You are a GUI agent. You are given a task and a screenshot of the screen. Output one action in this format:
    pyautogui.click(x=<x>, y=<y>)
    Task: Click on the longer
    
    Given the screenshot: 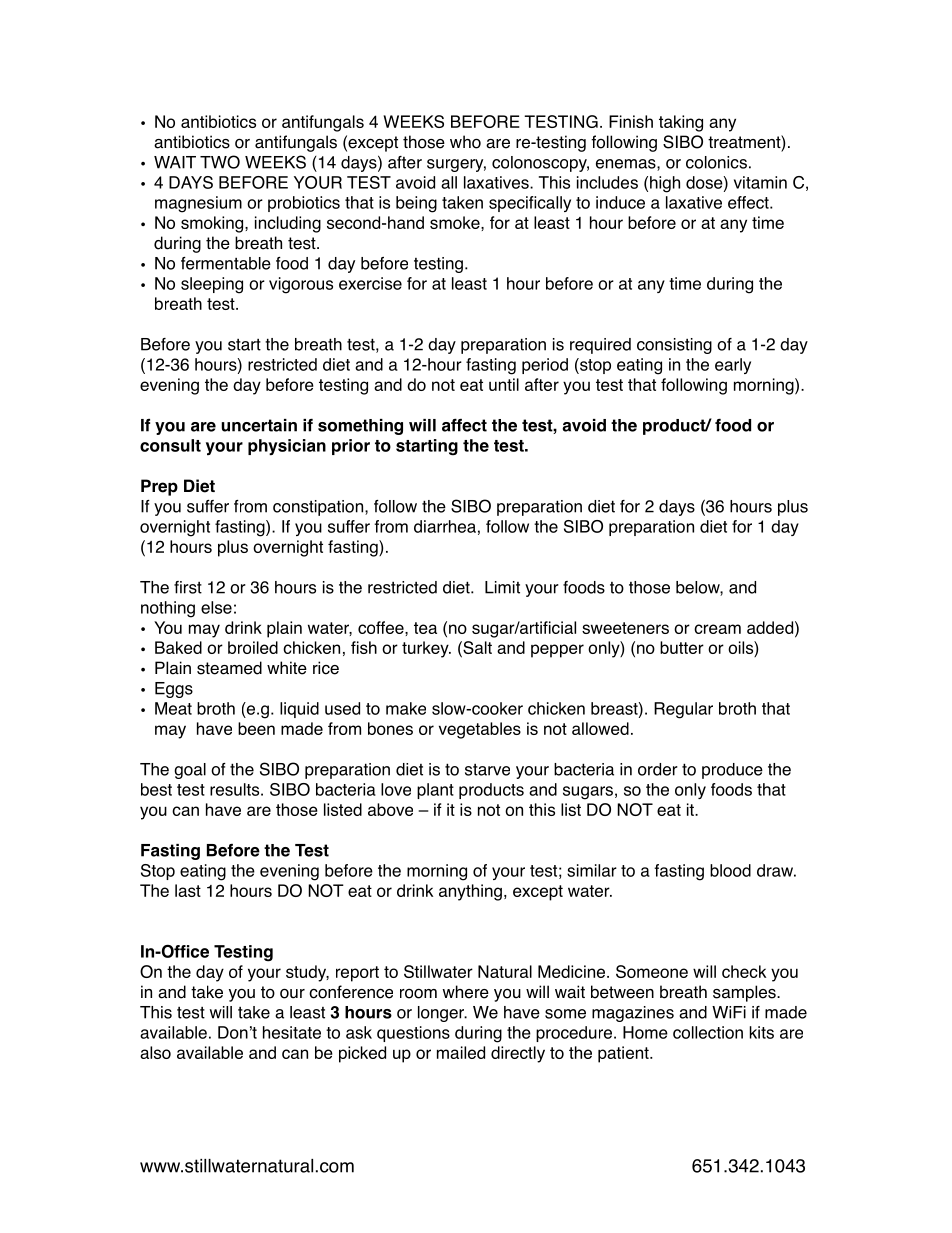 What is the action you would take?
    pyautogui.click(x=442, y=1014)
